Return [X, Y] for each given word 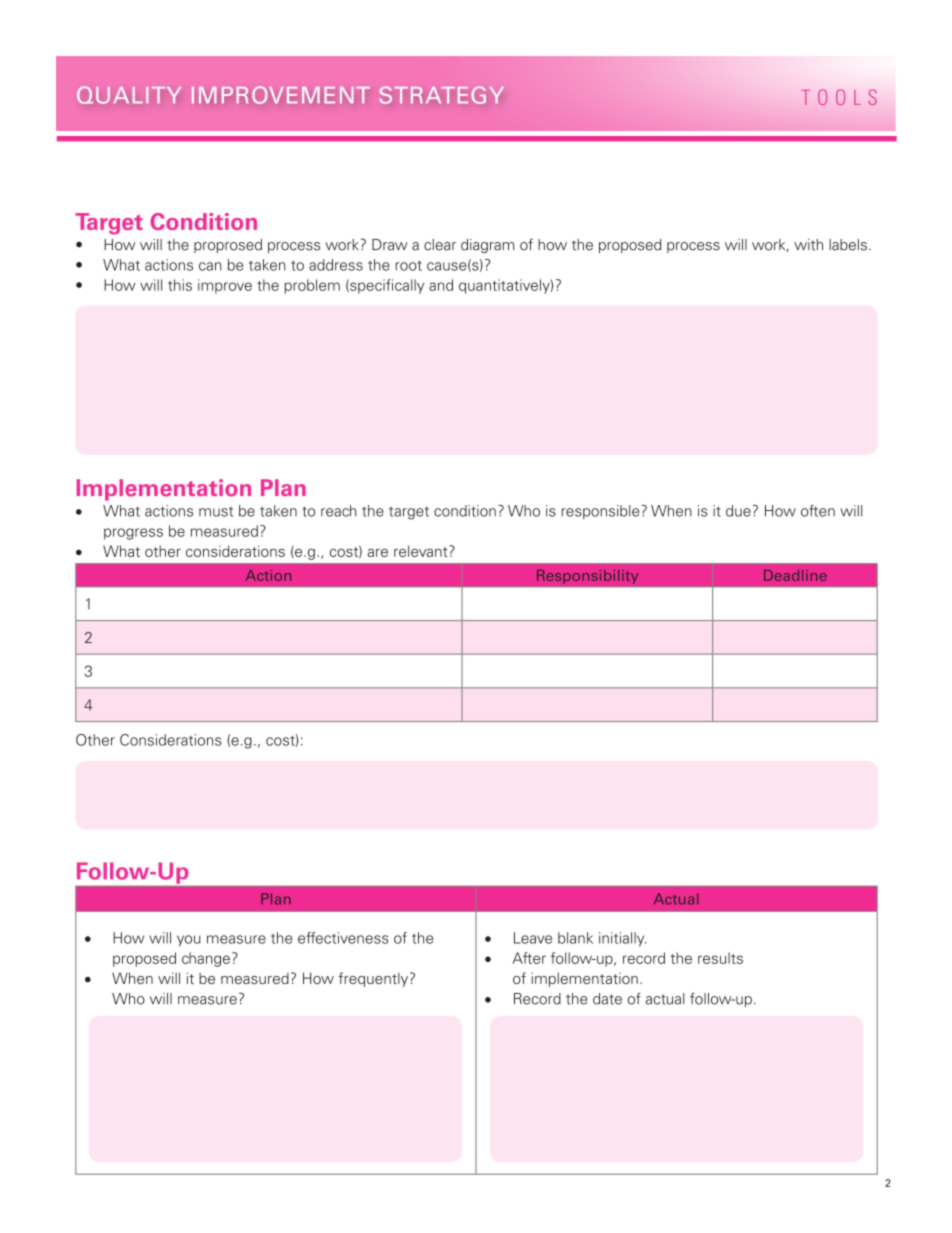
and [441, 285]
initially [622, 939]
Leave [533, 938]
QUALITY [129, 95]
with [808, 245]
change [206, 959]
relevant [422, 551]
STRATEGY [442, 95]
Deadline [795, 575]
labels [848, 245]
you [189, 941]
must [216, 512]
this [180, 285]
